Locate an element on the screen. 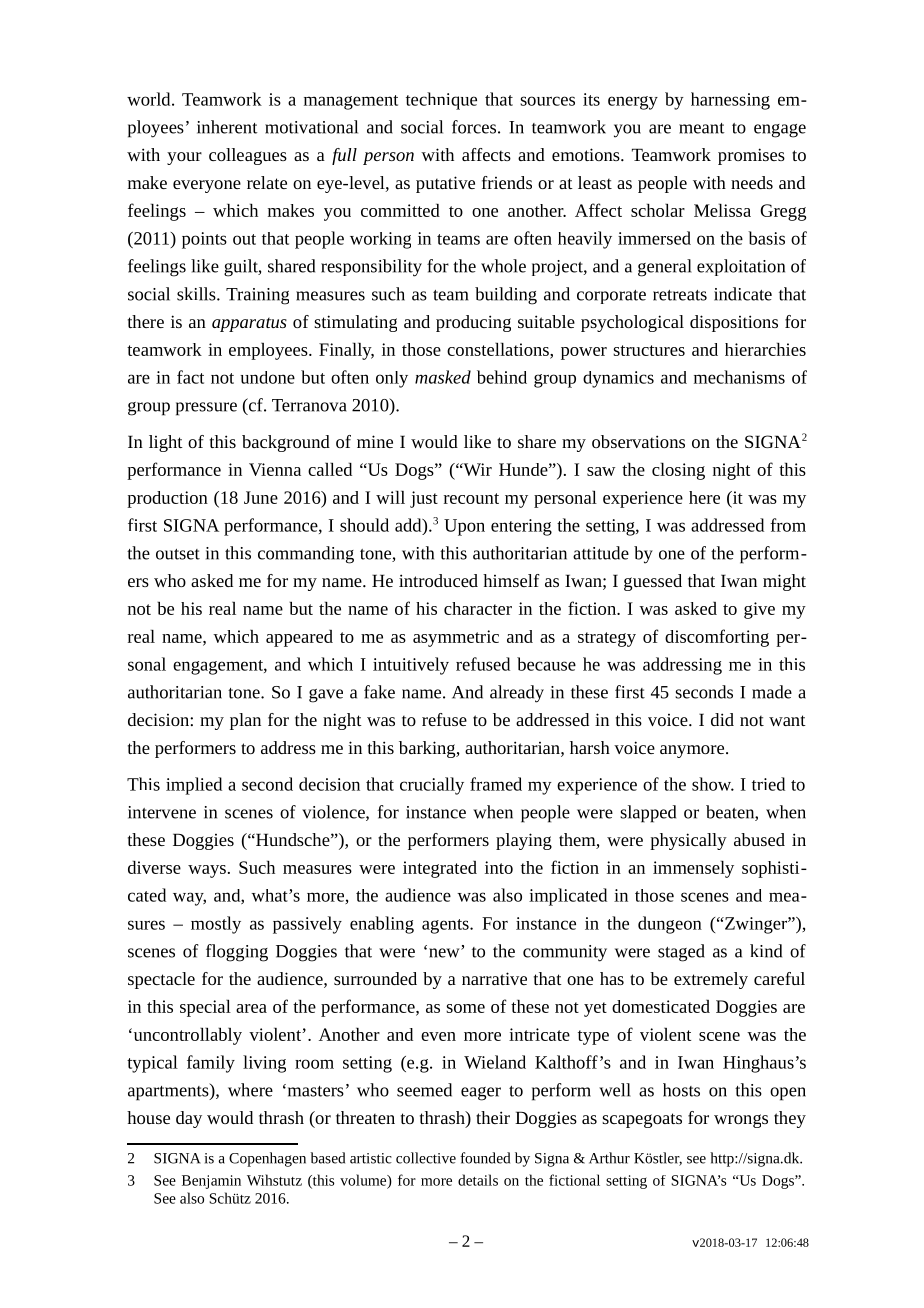 The height and width of the screenshot is (1308, 924). wrongs is located at coordinates (741, 1121).
